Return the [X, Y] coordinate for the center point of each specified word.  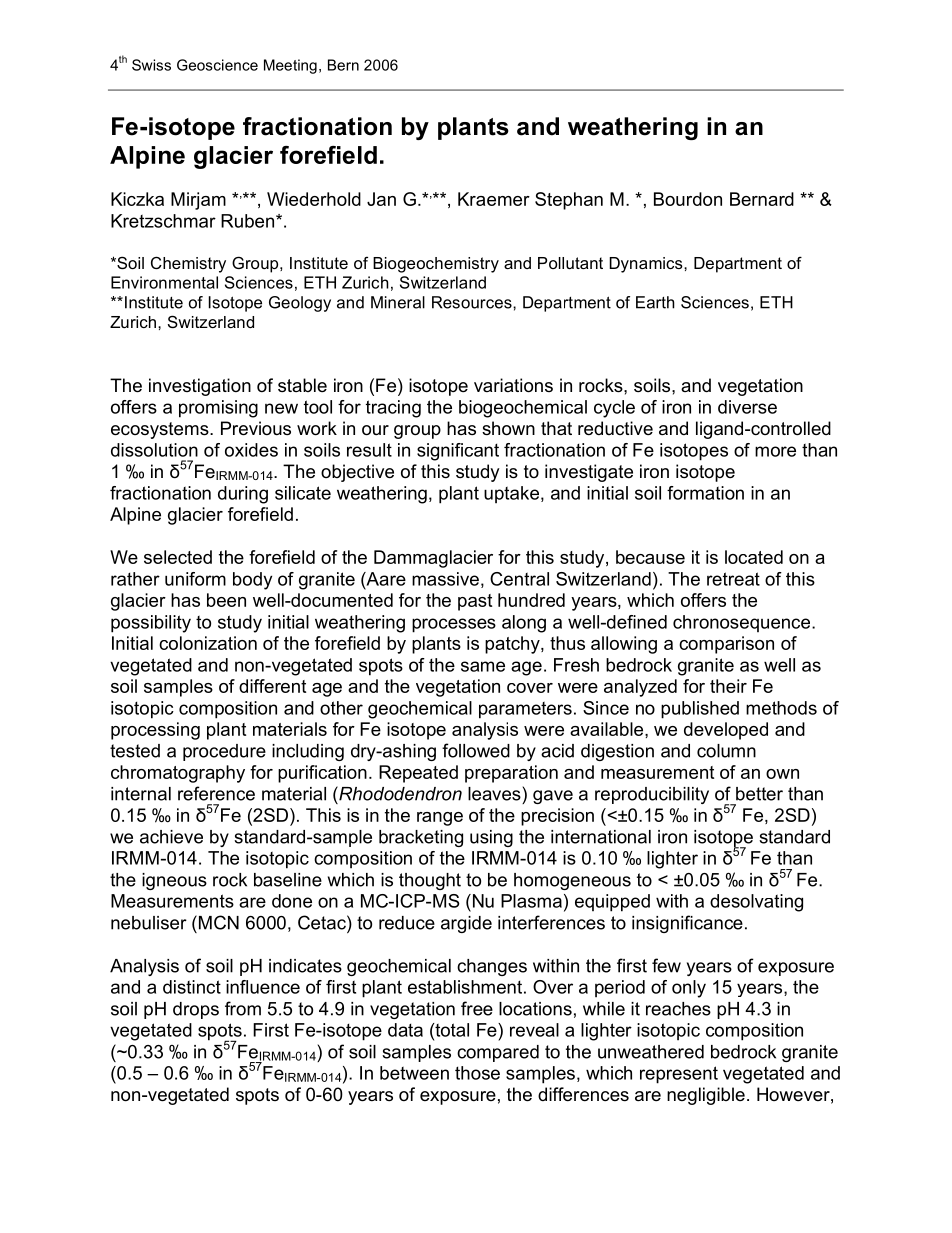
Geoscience [217, 65]
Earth [655, 302]
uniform [195, 579]
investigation [200, 387]
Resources [473, 302]
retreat [733, 579]
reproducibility [652, 795]
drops [196, 1010]
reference [216, 793]
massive [445, 579]
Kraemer [494, 199]
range [440, 819]
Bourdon [688, 199]
